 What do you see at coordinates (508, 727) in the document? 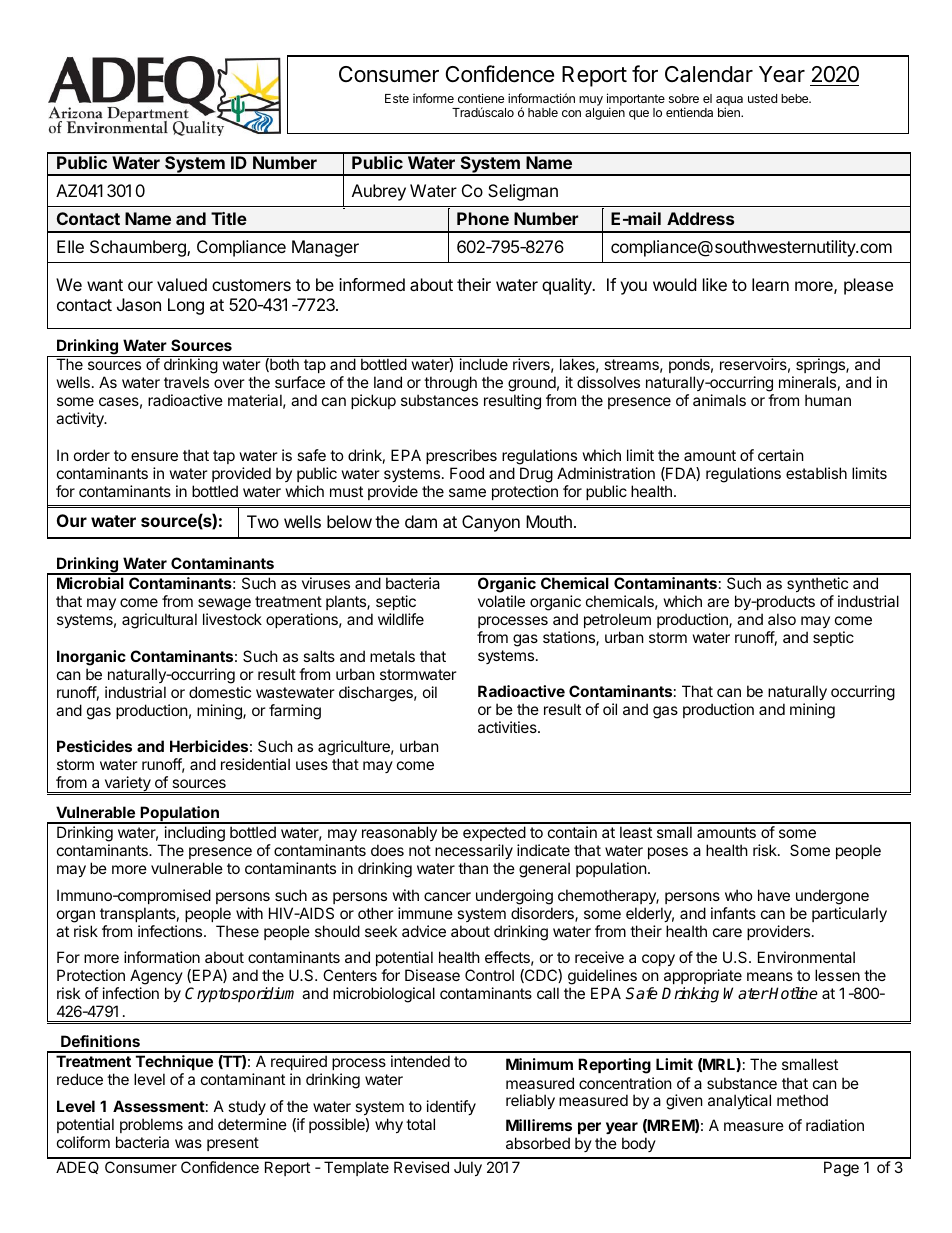
I see `activities` at bounding box center [508, 727].
